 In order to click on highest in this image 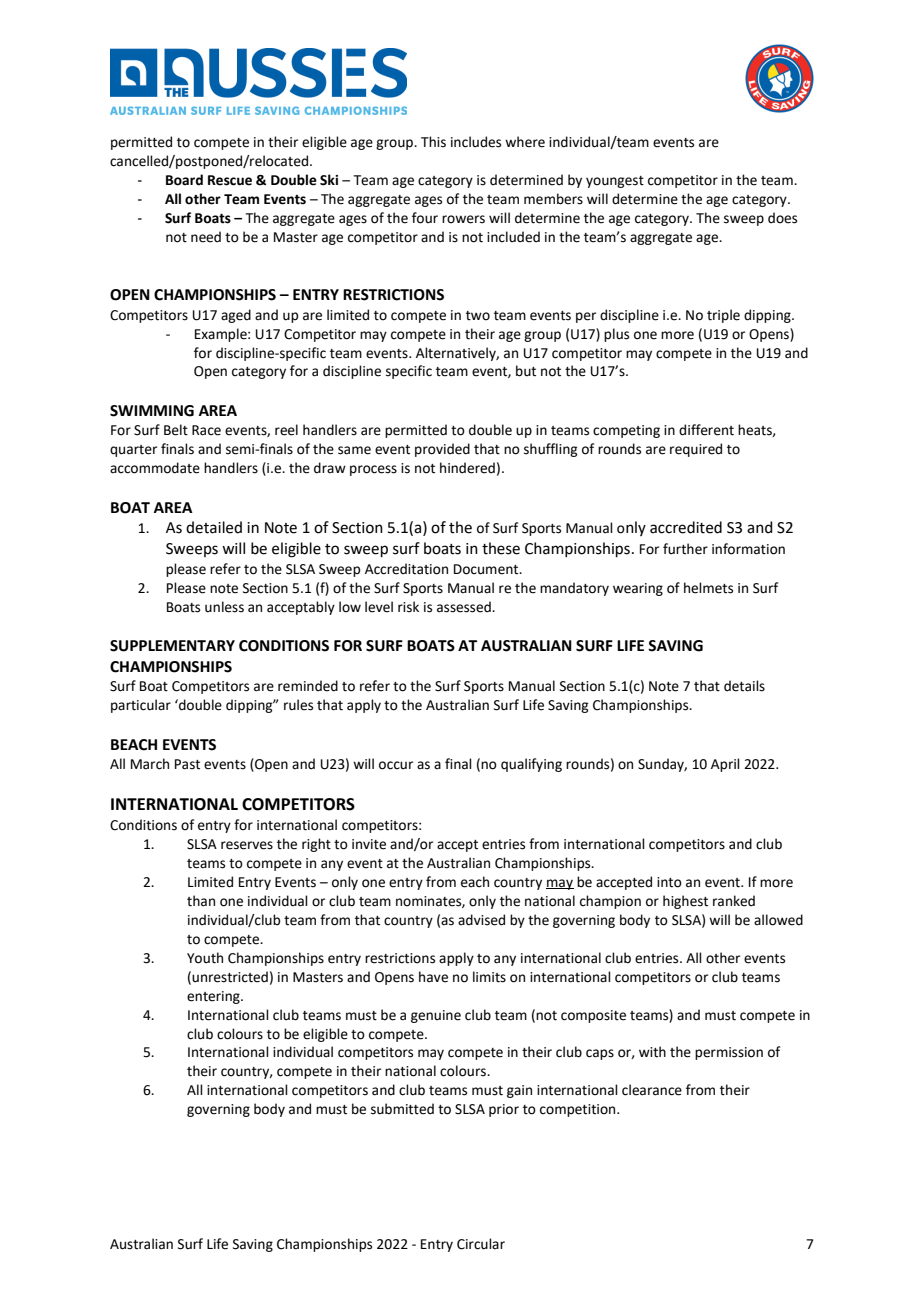, I will do `click(685, 902)`.
